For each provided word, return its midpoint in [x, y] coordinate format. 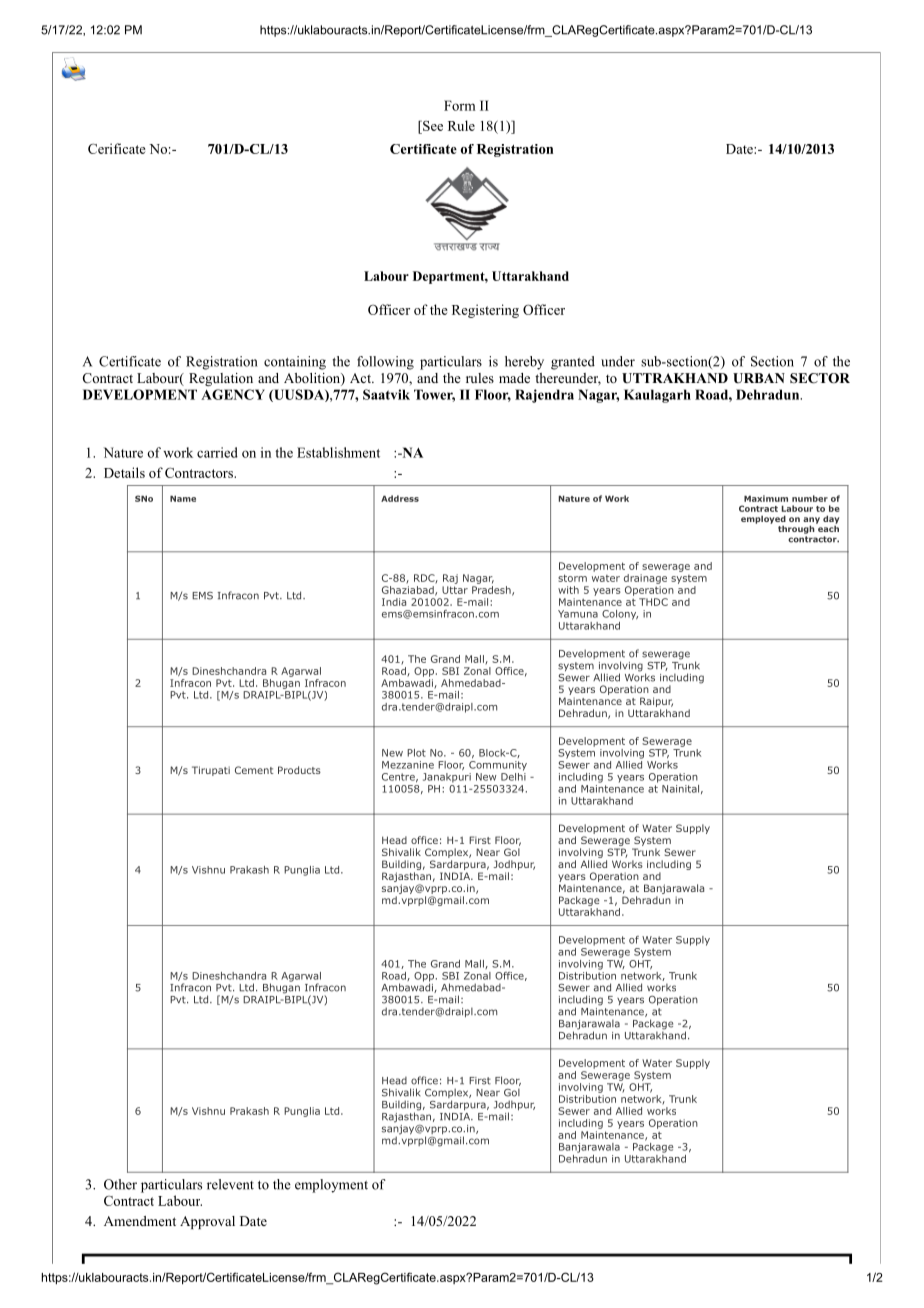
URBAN [759, 378]
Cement [254, 770]
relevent [230, 1184]
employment [331, 1186]
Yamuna [578, 614]
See [432, 125]
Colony [620, 615]
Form [460, 105]
